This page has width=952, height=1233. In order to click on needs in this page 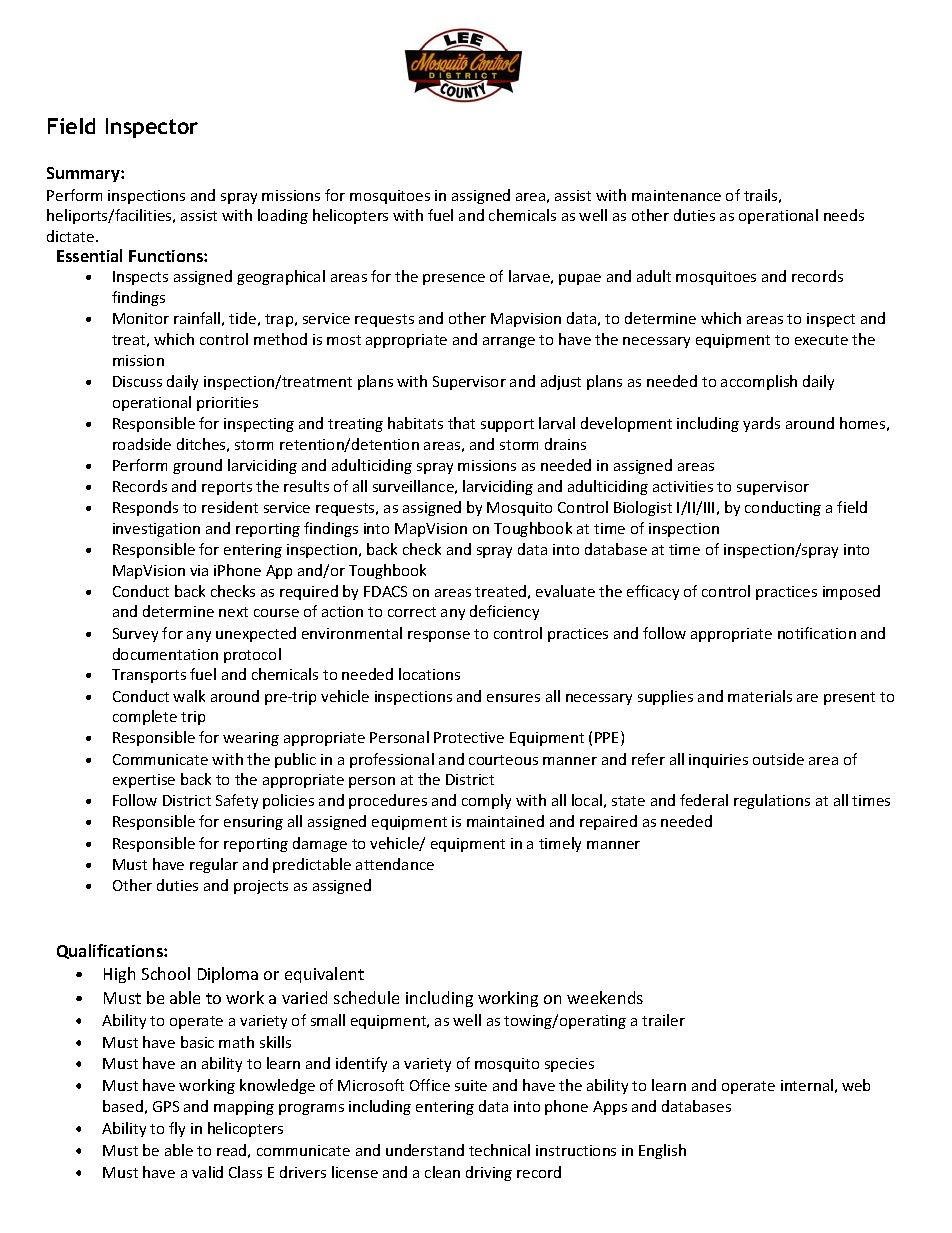, I will do `click(844, 215)`.
